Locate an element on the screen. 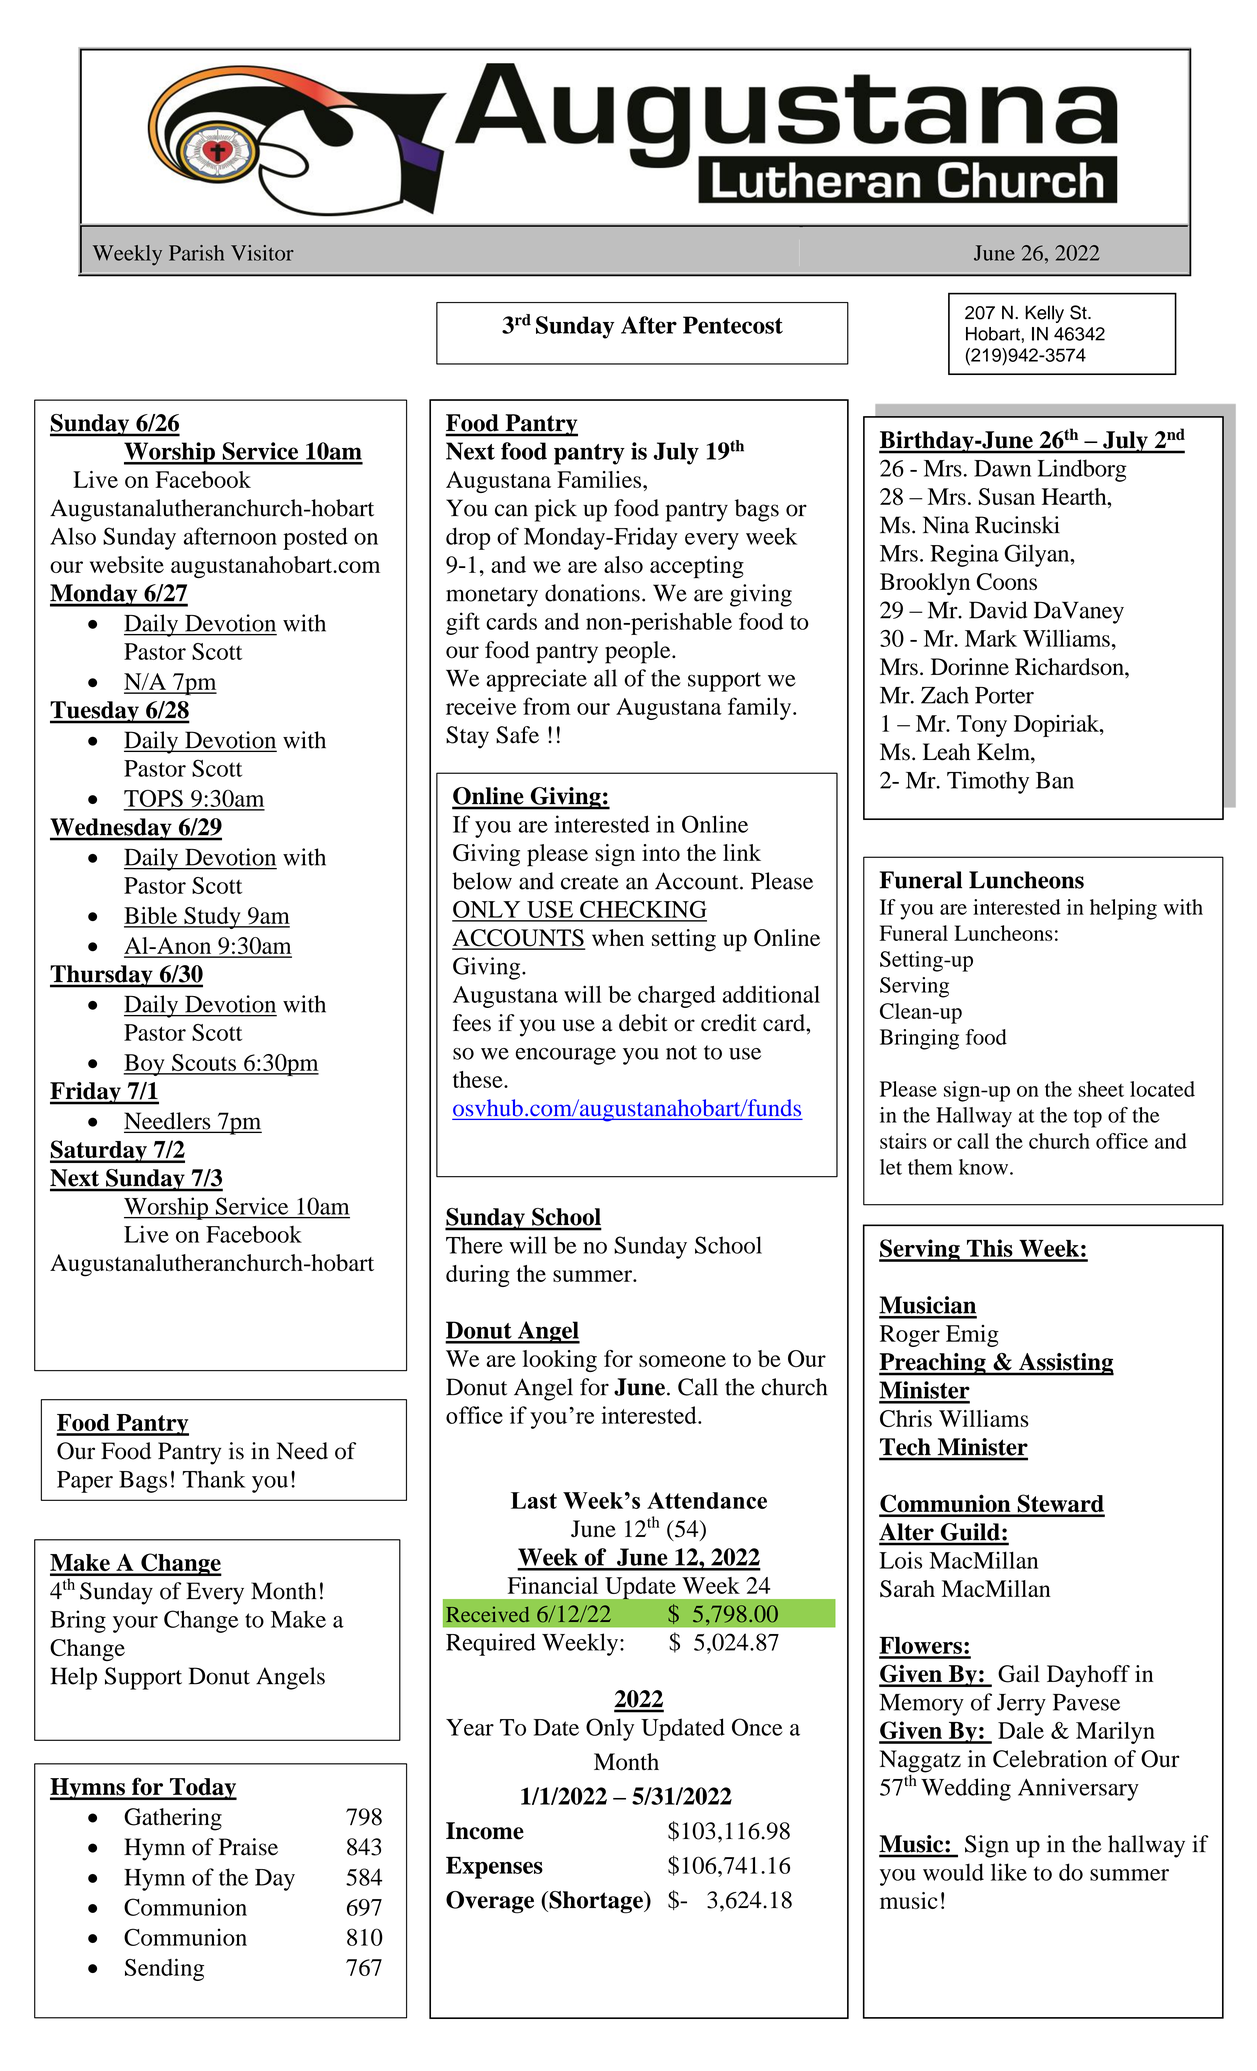 The height and width of the screenshot is (2071, 1257). Shortage is located at coordinates (596, 1902).
